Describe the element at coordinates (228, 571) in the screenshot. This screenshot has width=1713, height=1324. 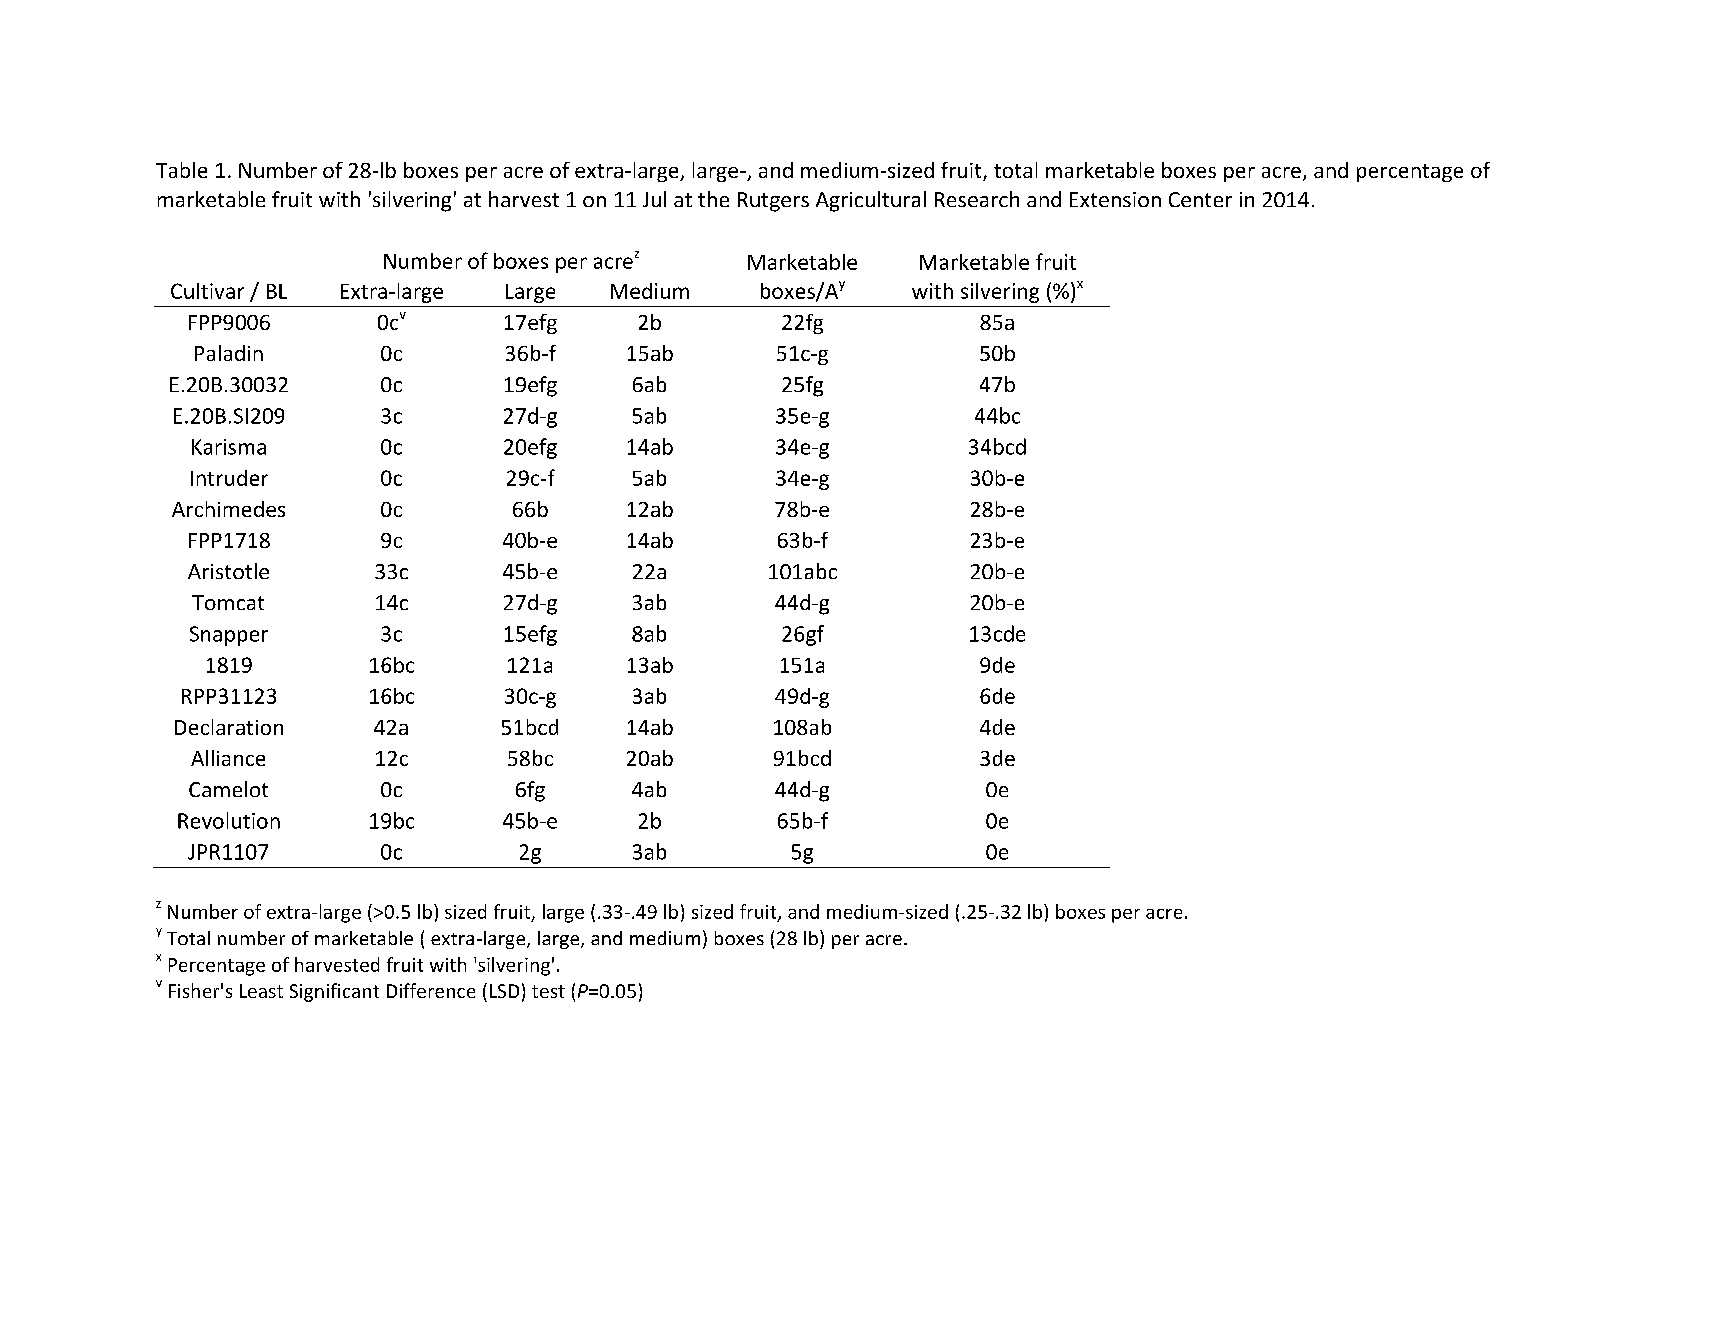
I see `Aristotle` at that location.
